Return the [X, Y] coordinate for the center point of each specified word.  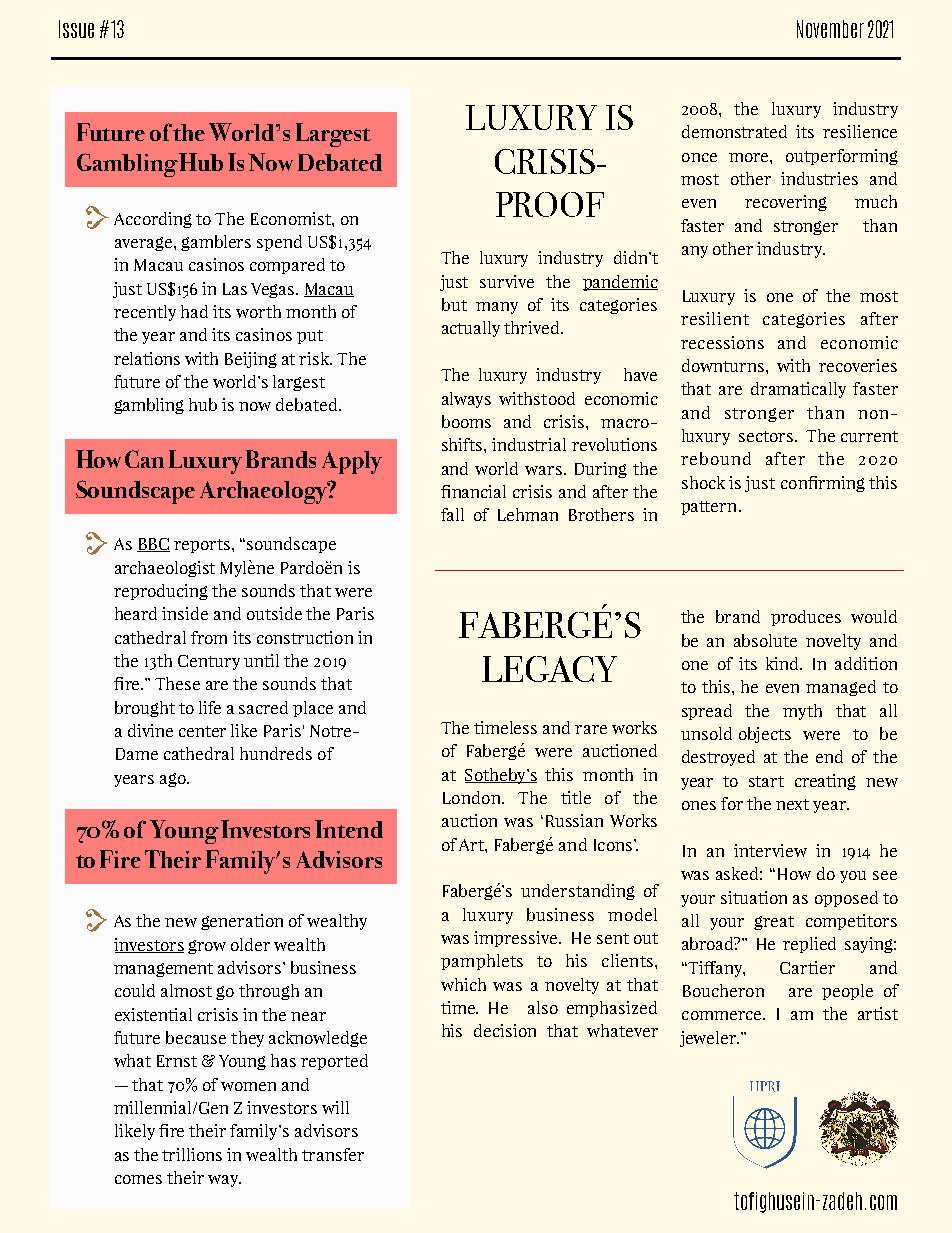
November [830, 29]
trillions [192, 1154]
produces [806, 618]
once [699, 157]
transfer [333, 1154]
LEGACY [549, 669]
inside [185, 613]
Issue [76, 29]
